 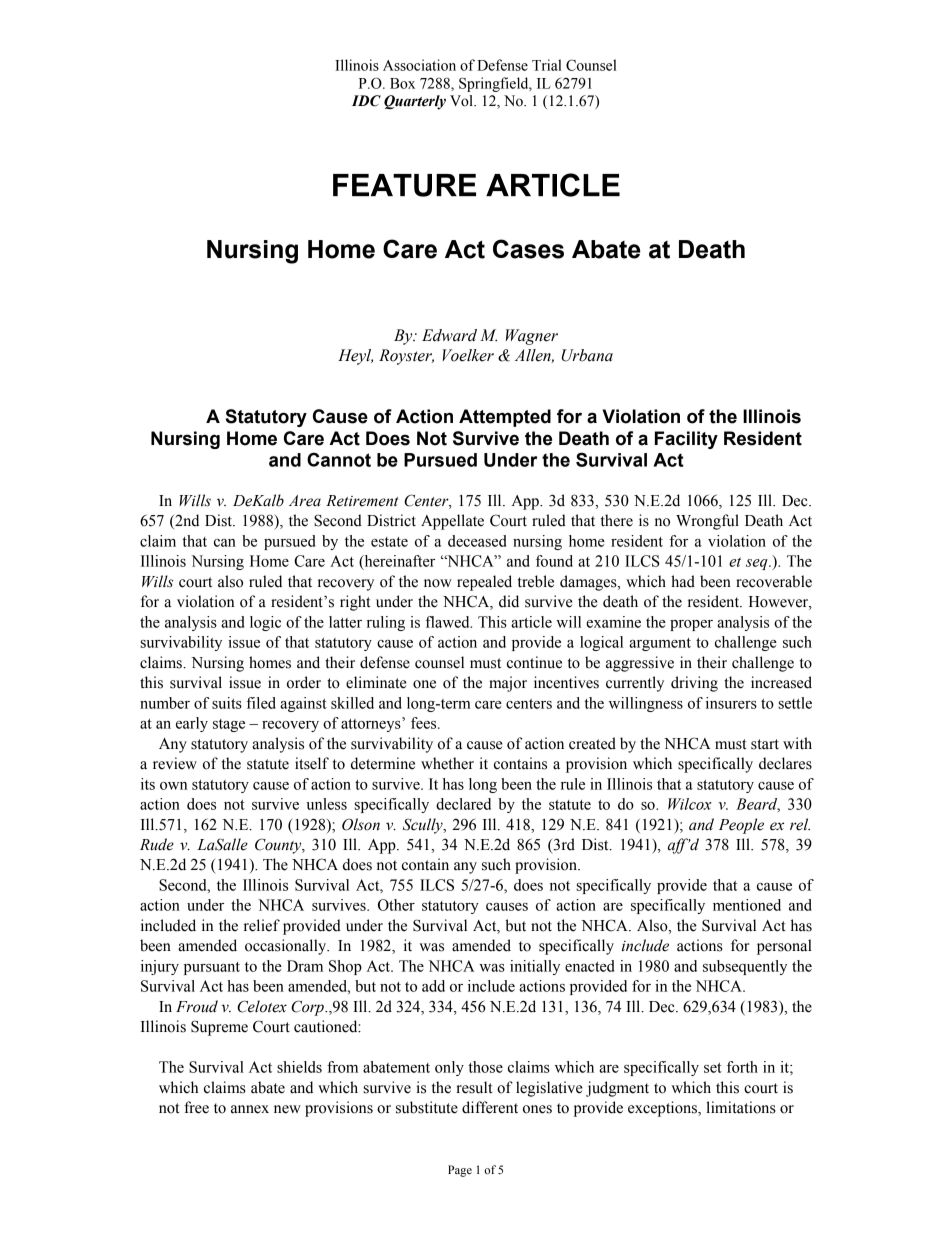 I want to click on Facility, so click(x=686, y=440).
